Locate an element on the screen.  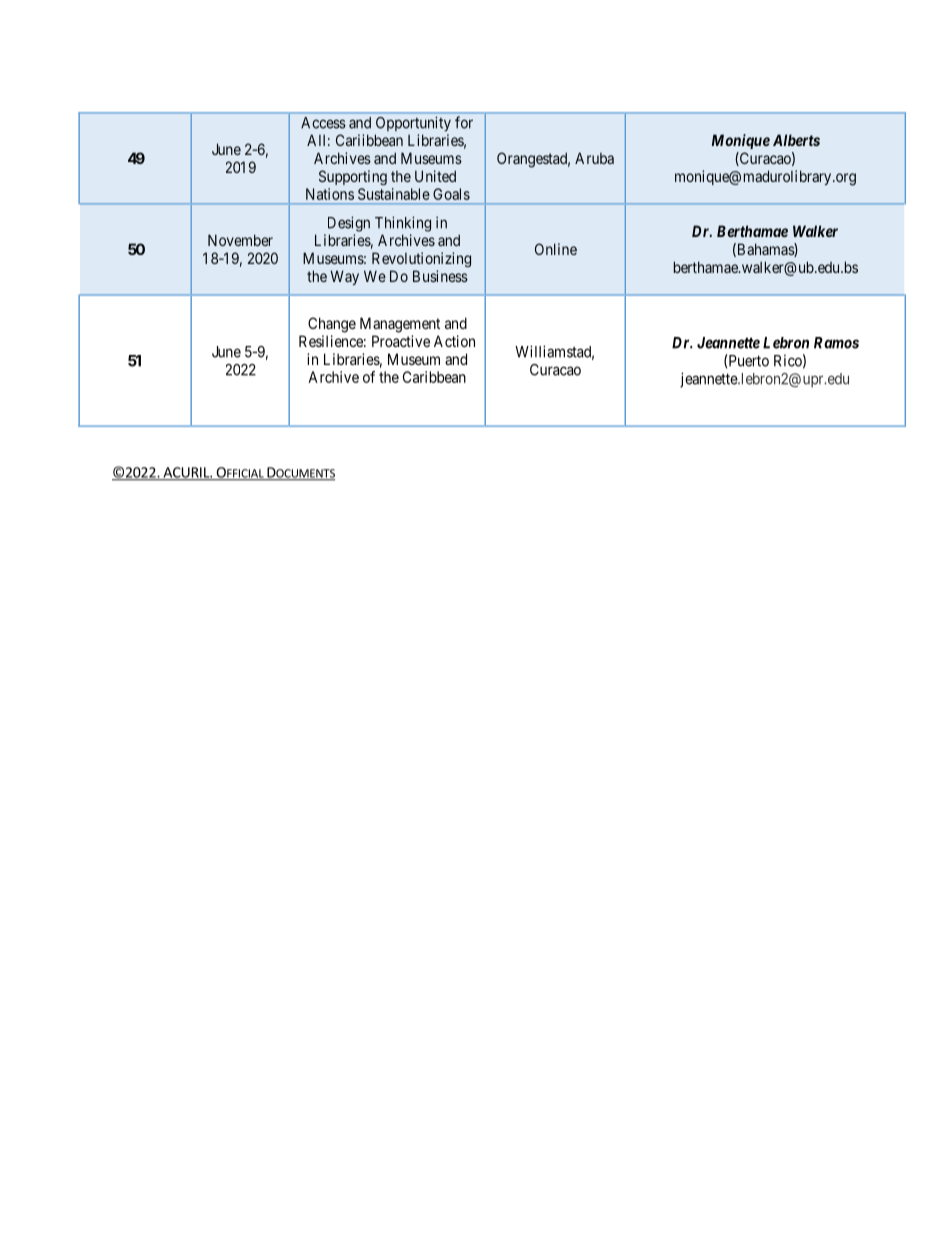
Proactive is located at coordinates (401, 341).
